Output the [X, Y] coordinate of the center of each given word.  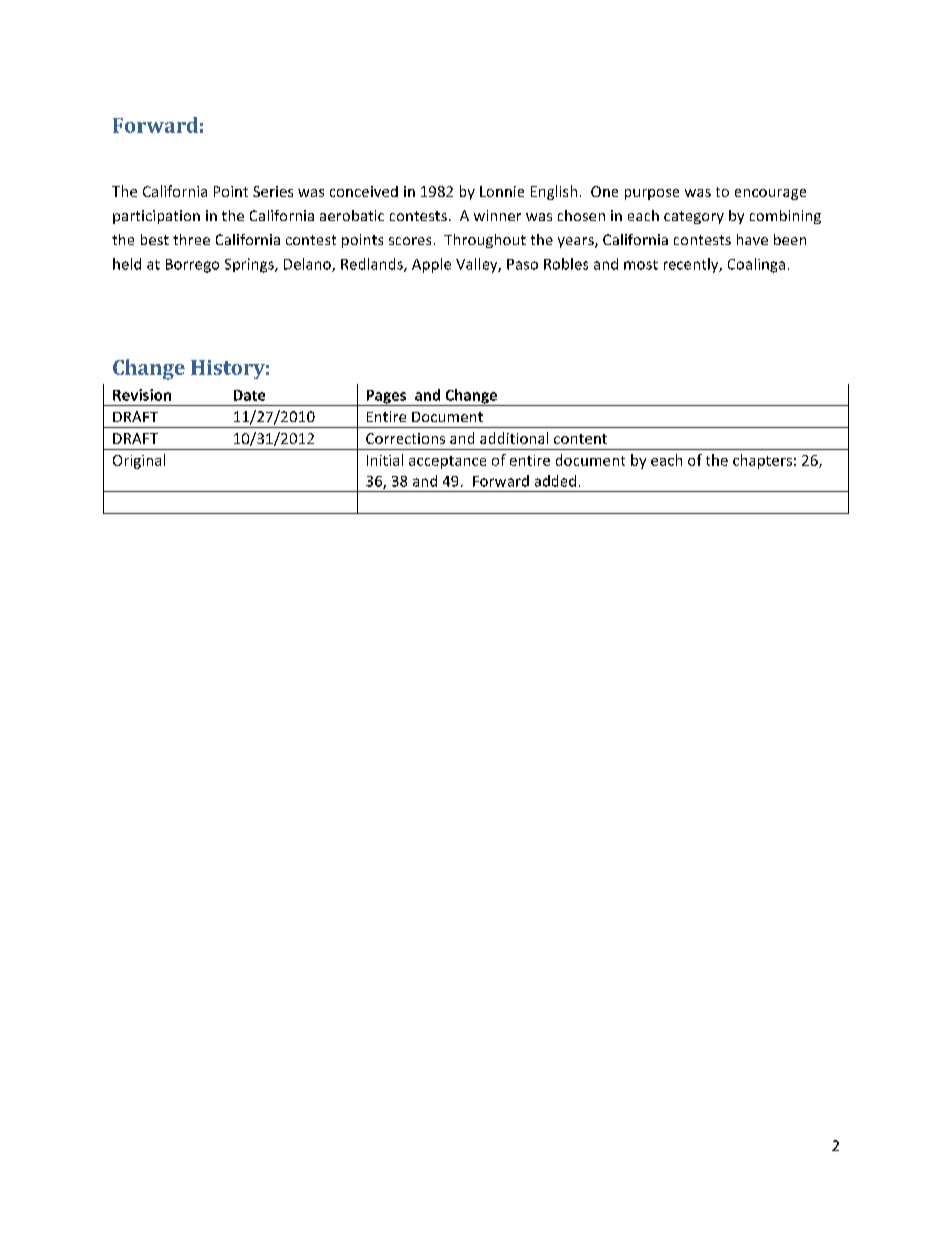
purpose [652, 194]
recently [692, 265]
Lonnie [502, 191]
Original [139, 461]
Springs [250, 265]
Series [273, 191]
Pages [386, 398]
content [580, 439]
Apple [431, 265]
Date [249, 395]
